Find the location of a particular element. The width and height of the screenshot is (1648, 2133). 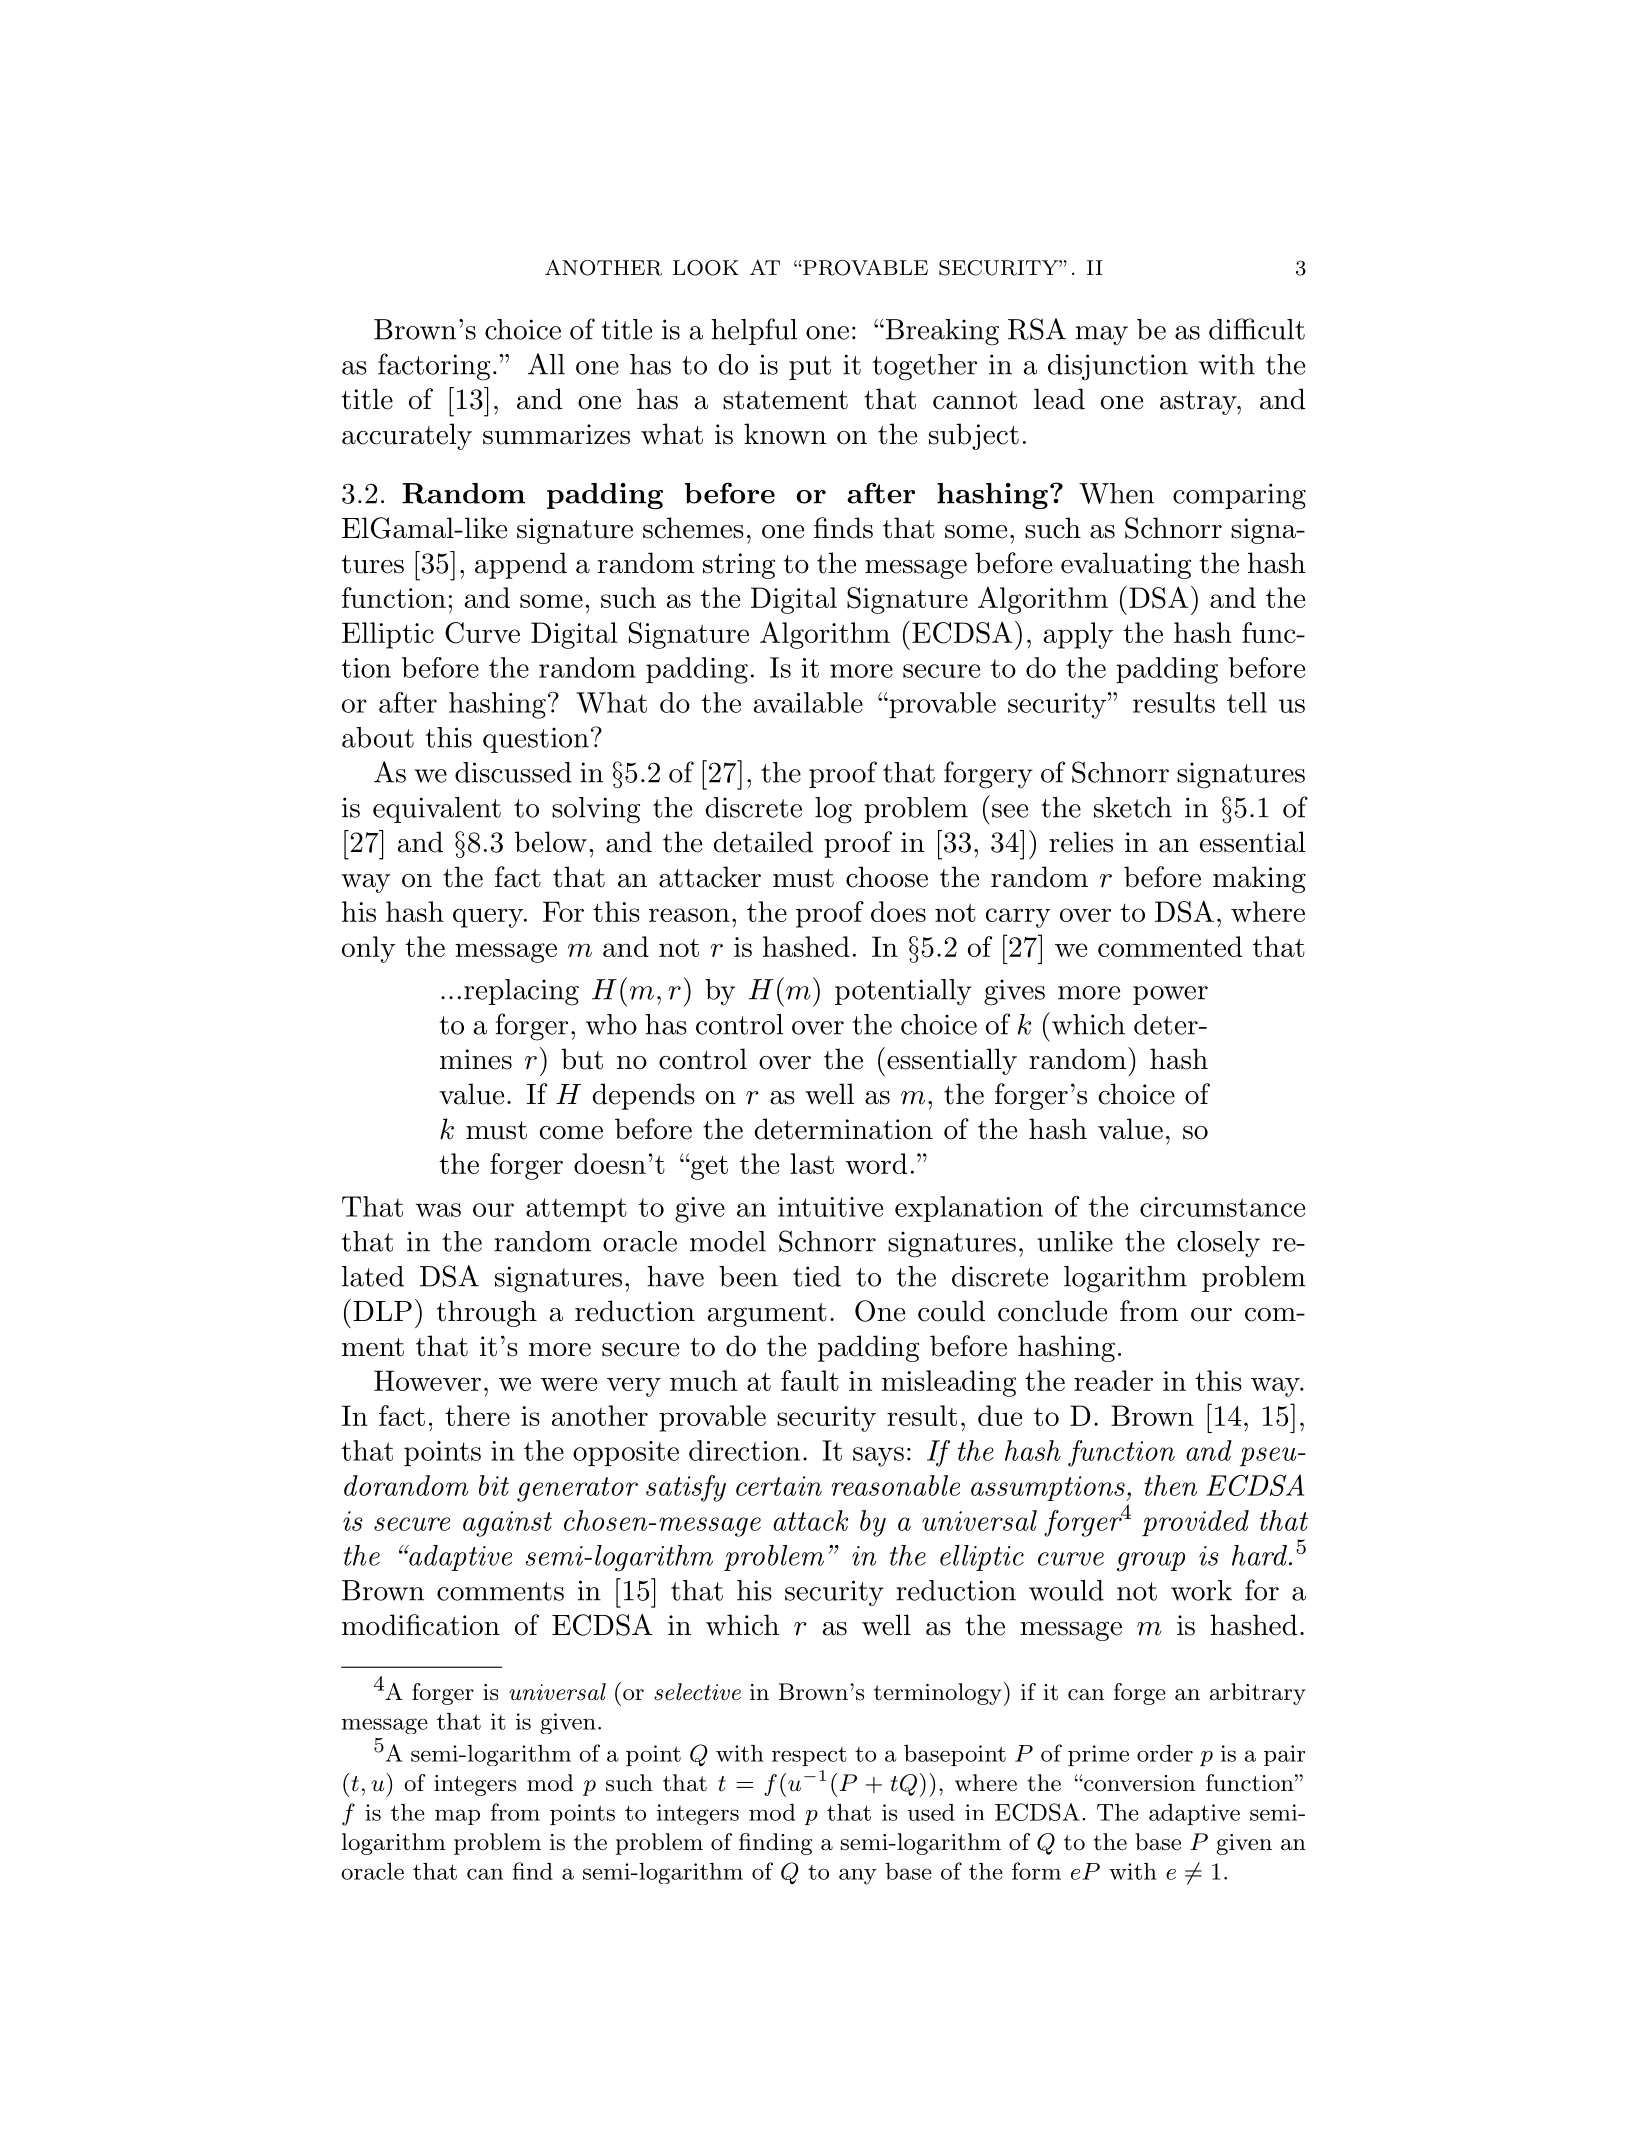

detailed is located at coordinates (763, 842).
